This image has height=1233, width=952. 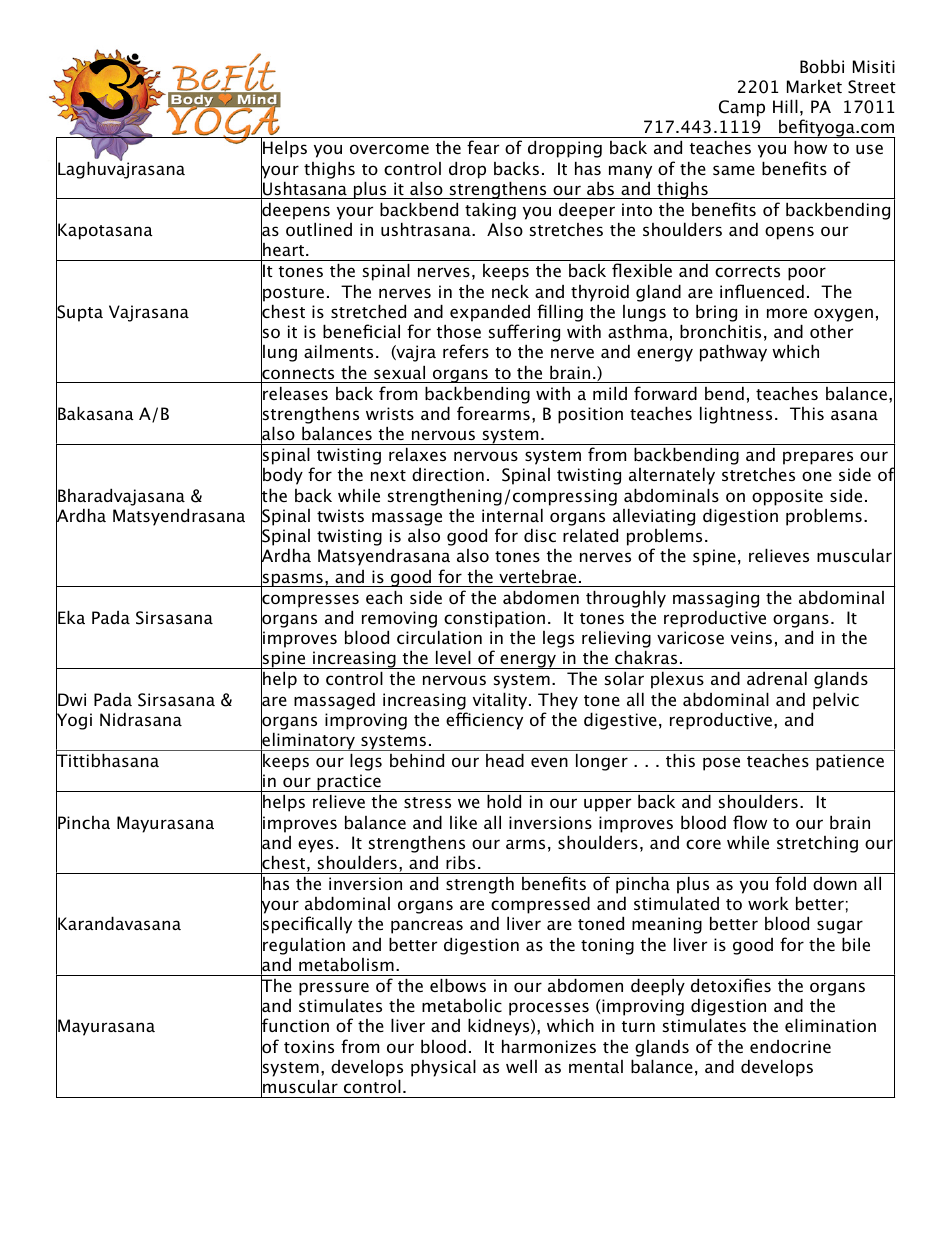 What do you see at coordinates (483, 147) in the image?
I see `fear` at bounding box center [483, 147].
